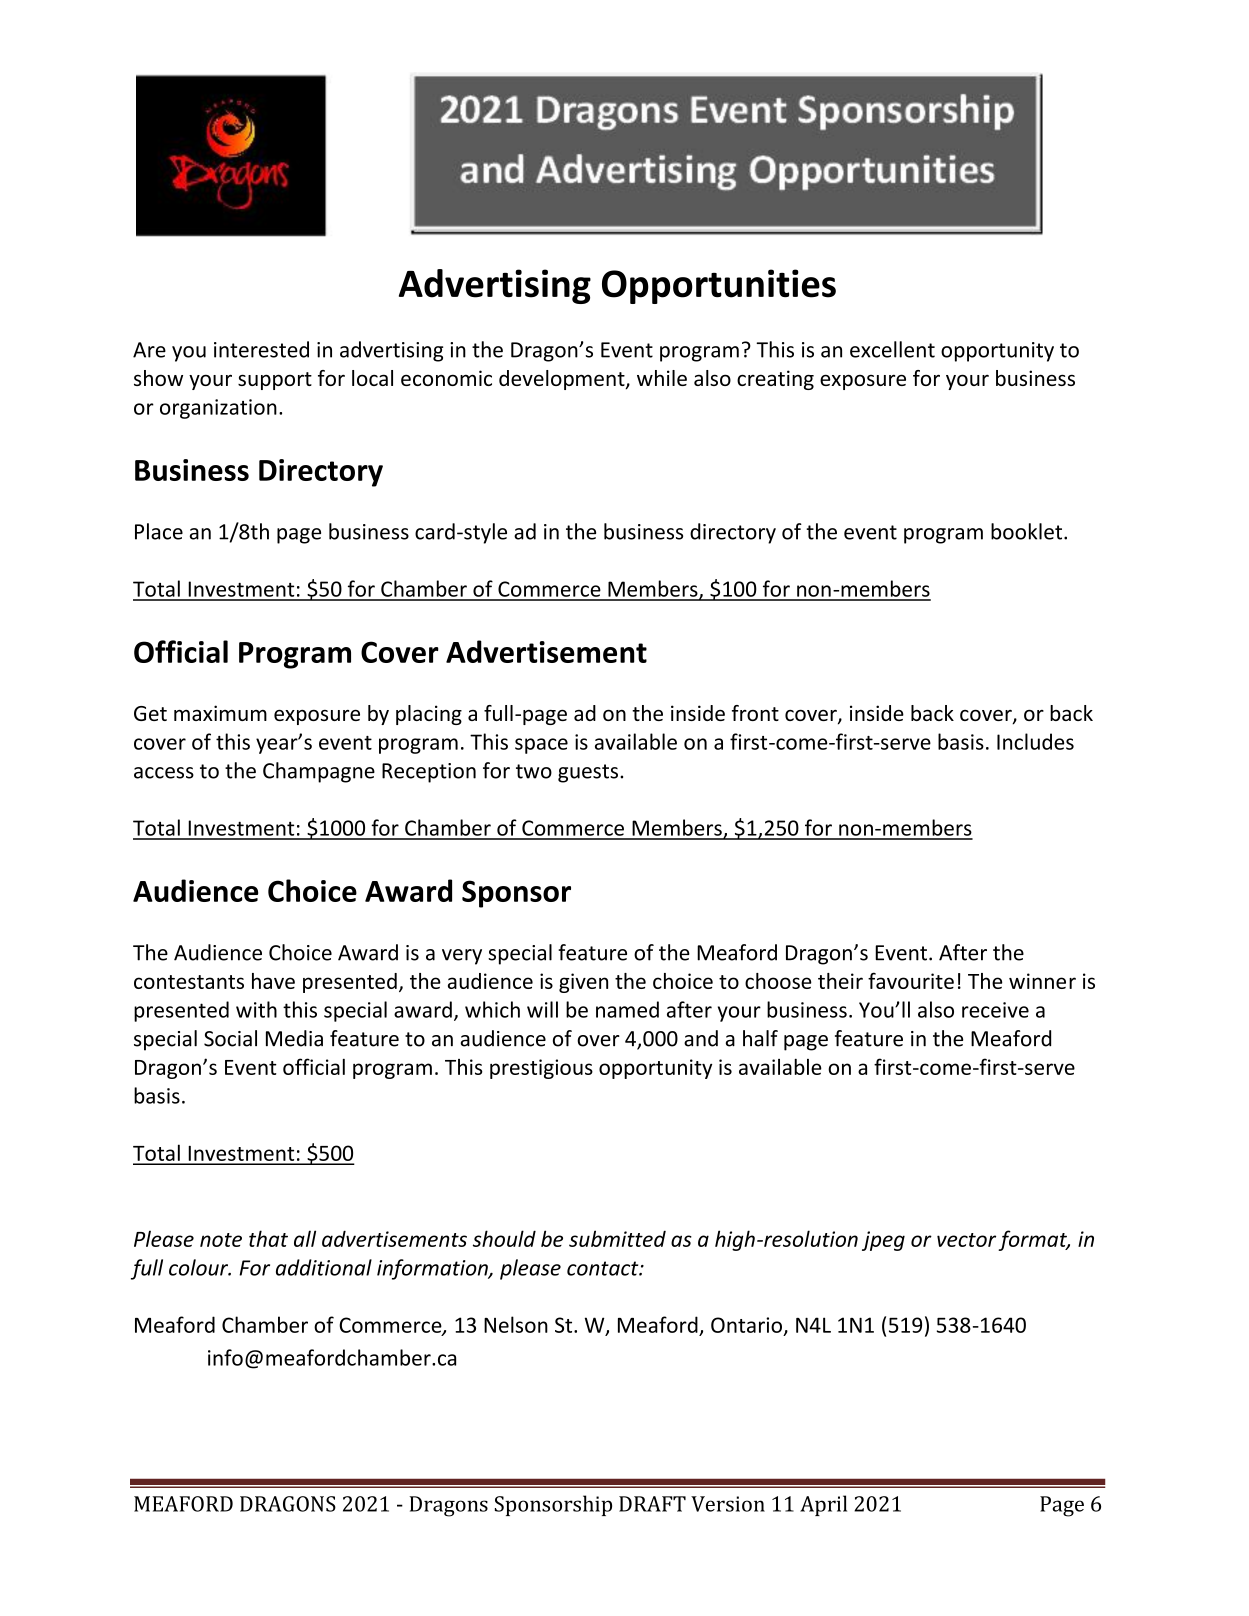  I want to click on given, so click(583, 983).
